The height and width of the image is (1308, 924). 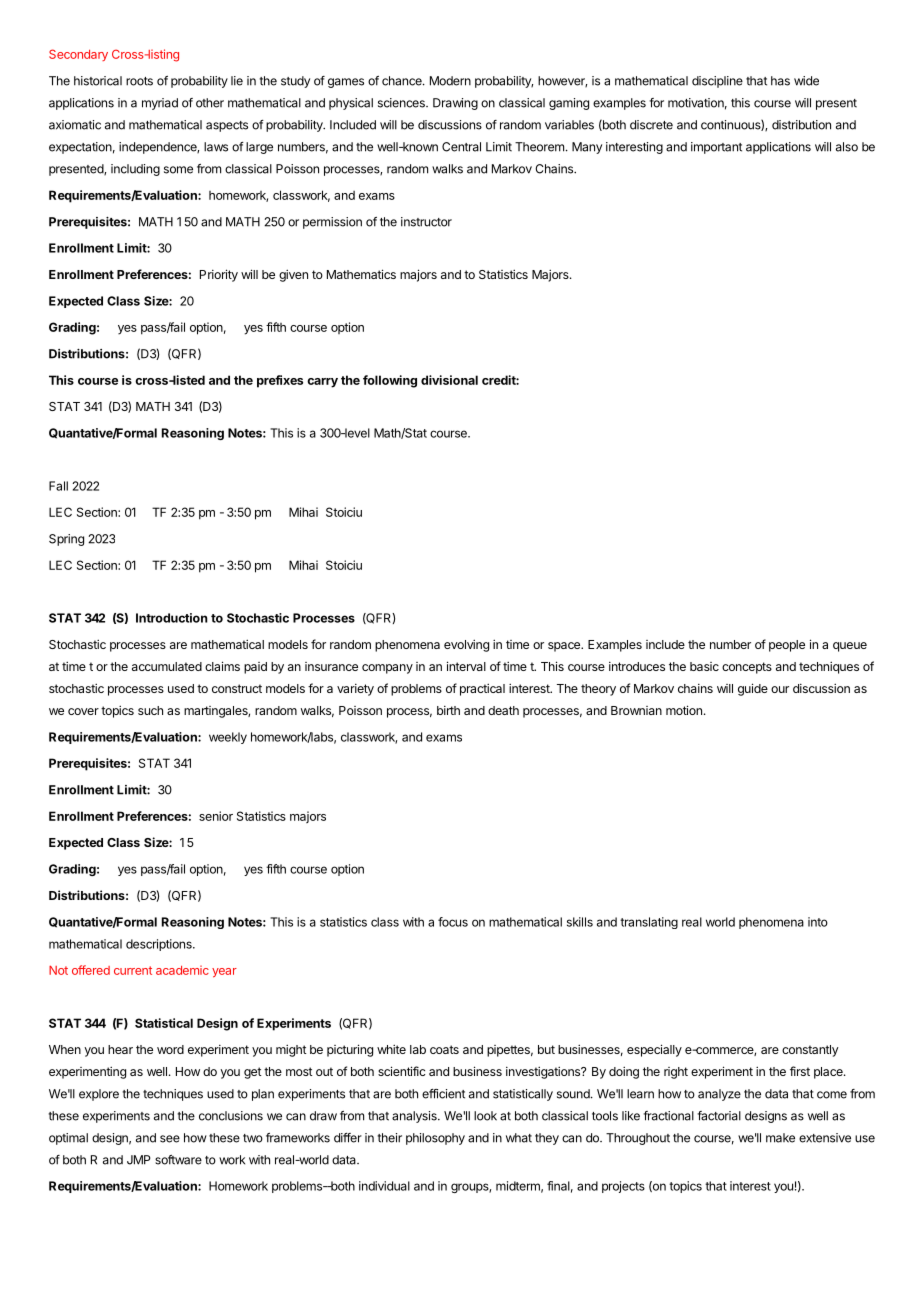 What do you see at coordinates (139, 81) in the image?
I see `roots` at bounding box center [139, 81].
